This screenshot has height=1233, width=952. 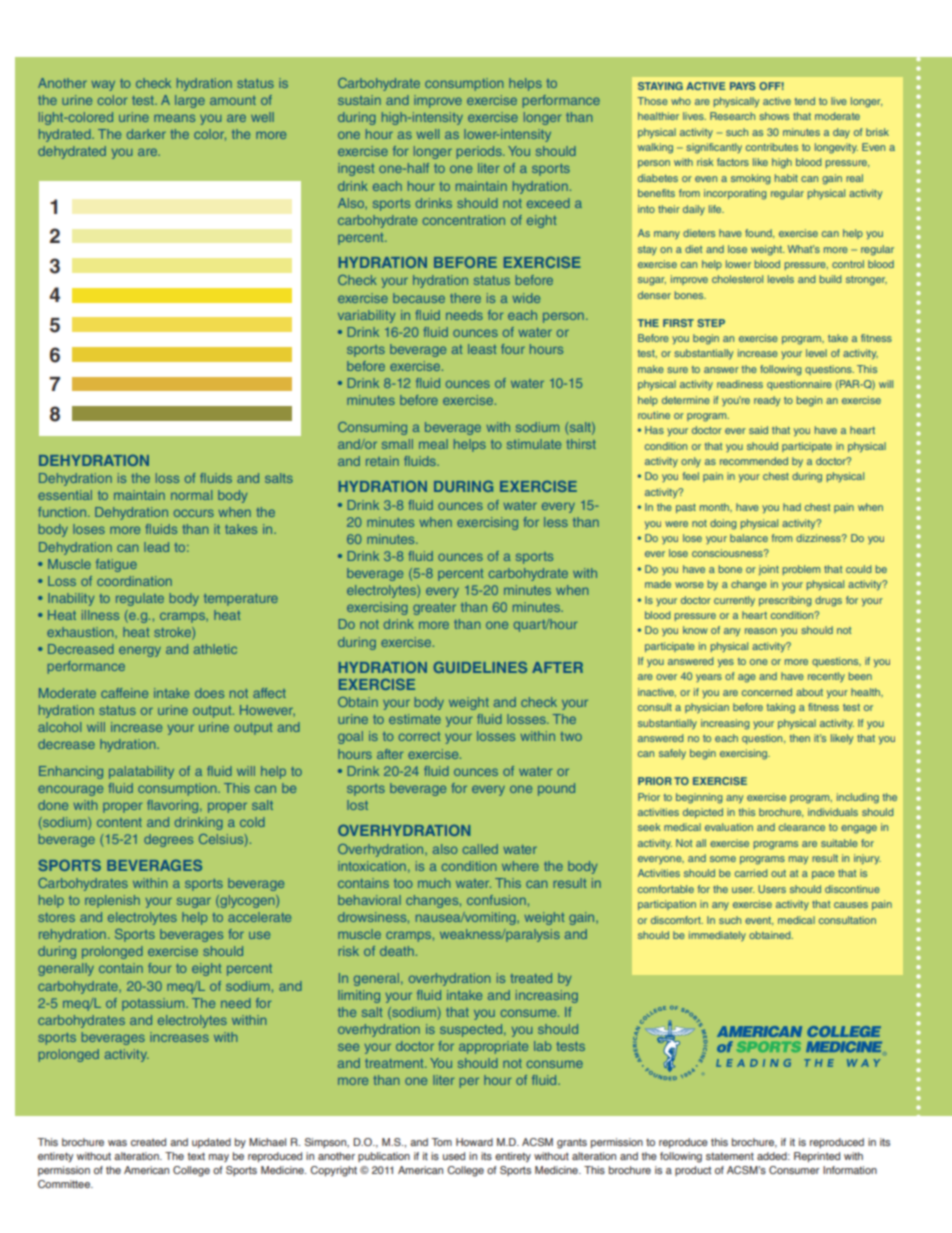 What do you see at coordinates (359, 100) in the screenshot?
I see `sustain` at bounding box center [359, 100].
